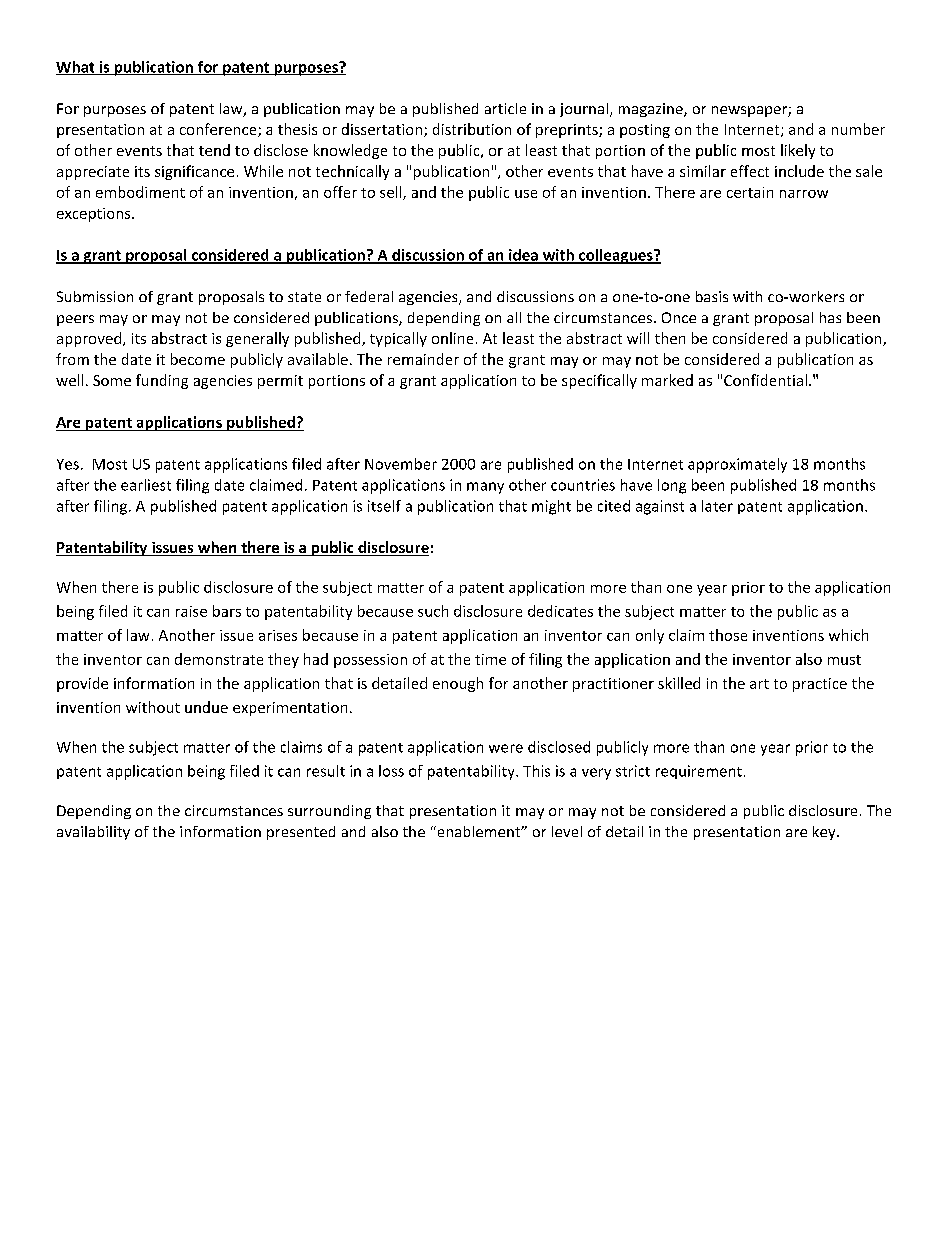 The width and height of the image is (952, 1233). What do you see at coordinates (858, 129) in the image?
I see `number` at bounding box center [858, 129].
